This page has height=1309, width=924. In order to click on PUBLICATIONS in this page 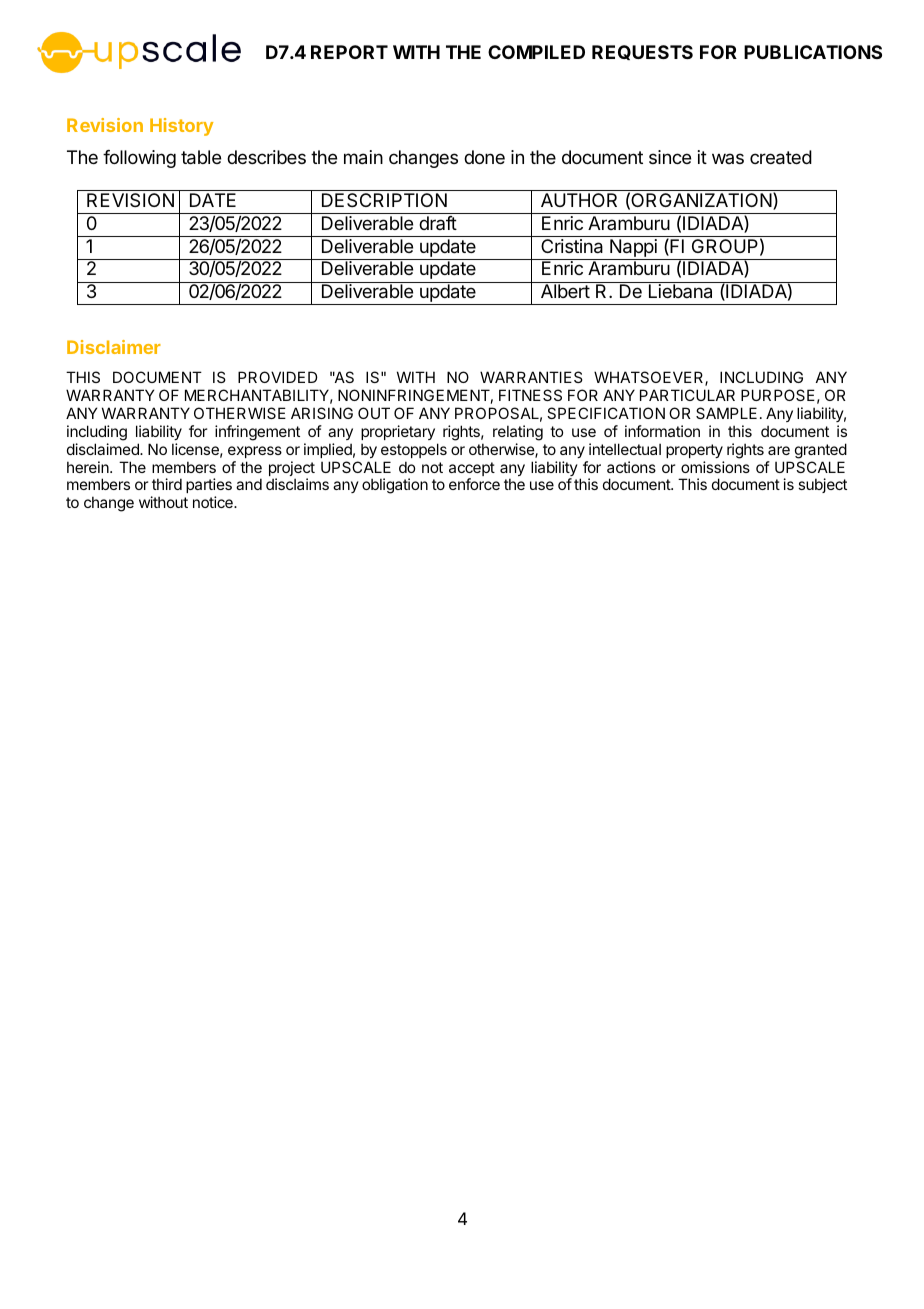, I will do `click(813, 52)`.
